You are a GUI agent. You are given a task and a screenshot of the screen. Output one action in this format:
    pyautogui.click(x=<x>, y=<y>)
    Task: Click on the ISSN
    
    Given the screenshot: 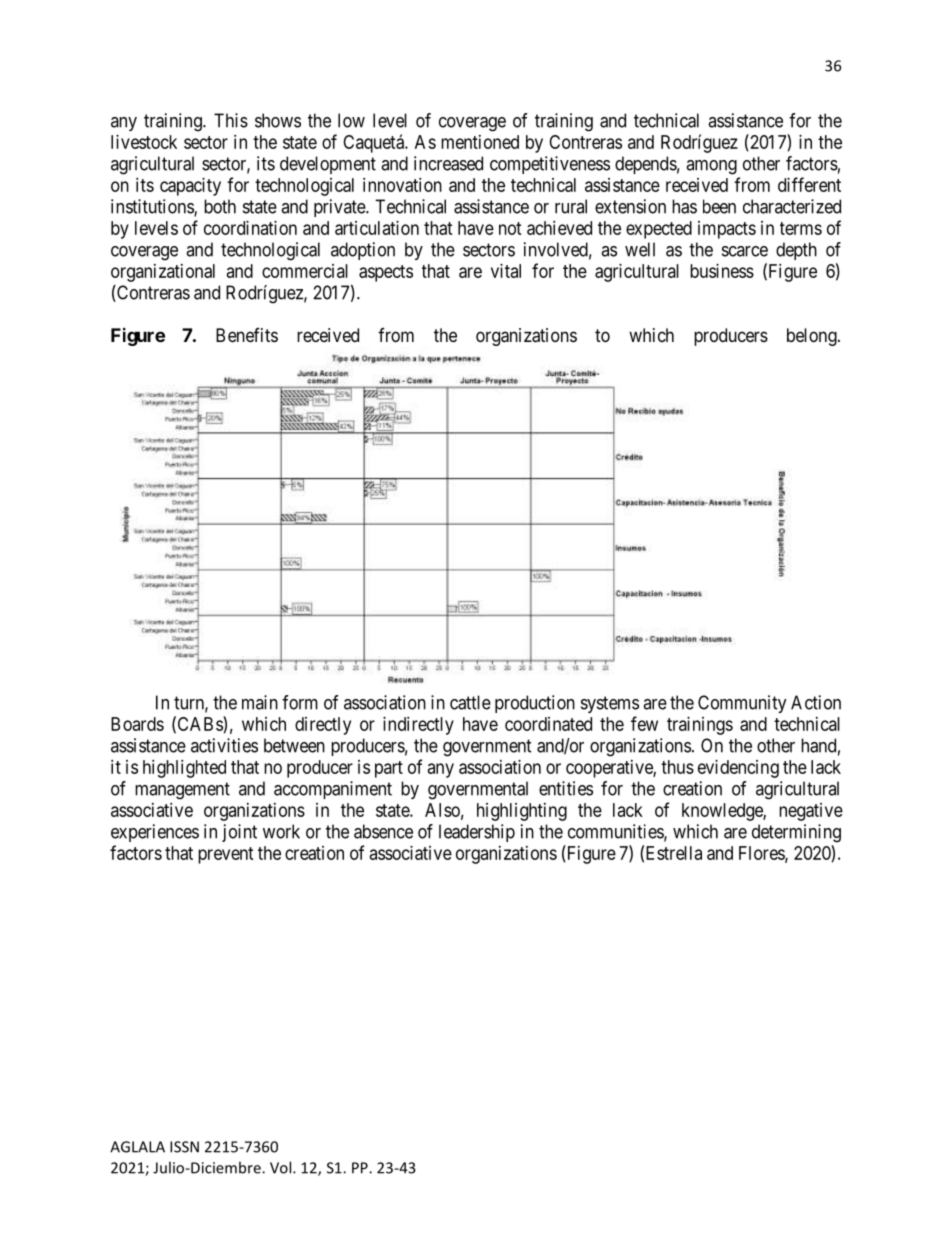 What is the action you would take?
    pyautogui.click(x=184, y=1147)
